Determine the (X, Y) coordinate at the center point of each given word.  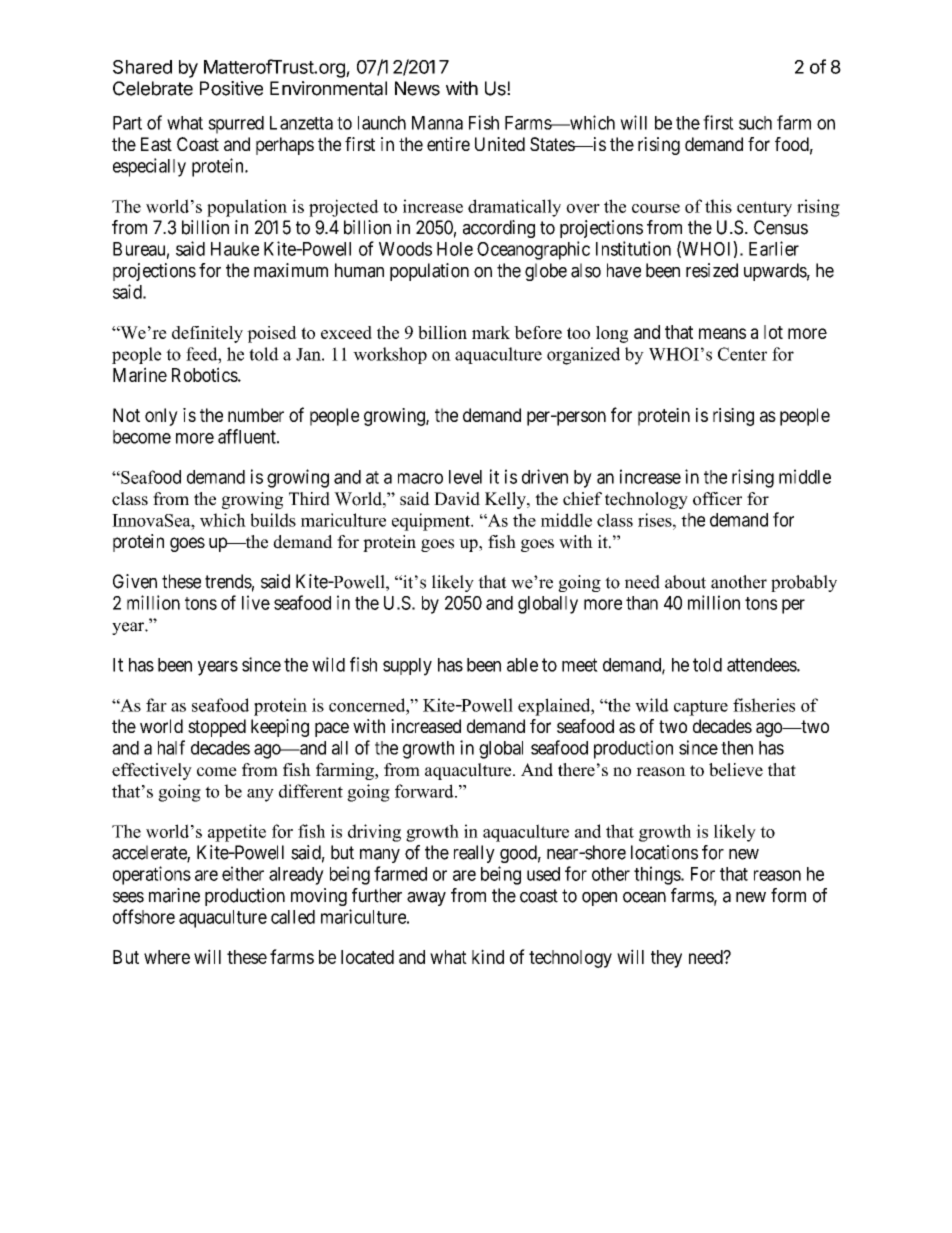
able (522, 665)
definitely (207, 334)
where (167, 957)
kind (488, 956)
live (256, 602)
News (417, 88)
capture (701, 708)
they (666, 959)
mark (491, 332)
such (755, 123)
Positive (231, 88)
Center (742, 354)
